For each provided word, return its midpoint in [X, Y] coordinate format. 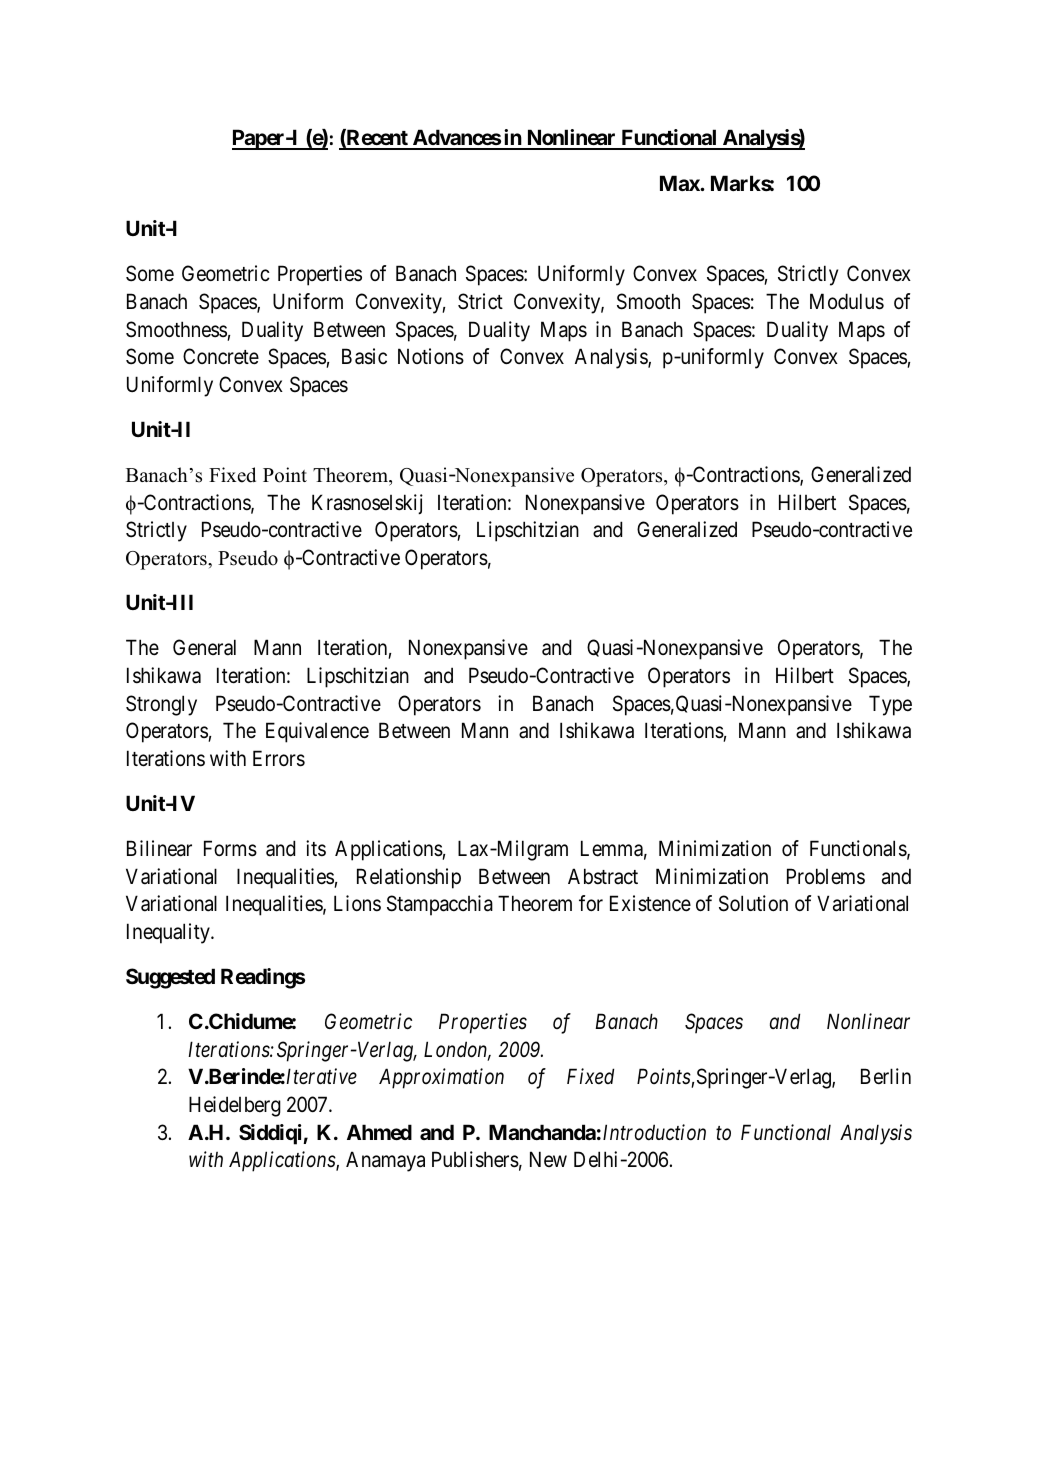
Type [890, 705]
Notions [431, 356]
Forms [230, 848]
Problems [826, 876]
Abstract [603, 876]
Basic [364, 356]
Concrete [221, 356]
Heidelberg [235, 1106]
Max [680, 183]
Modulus [847, 301]
